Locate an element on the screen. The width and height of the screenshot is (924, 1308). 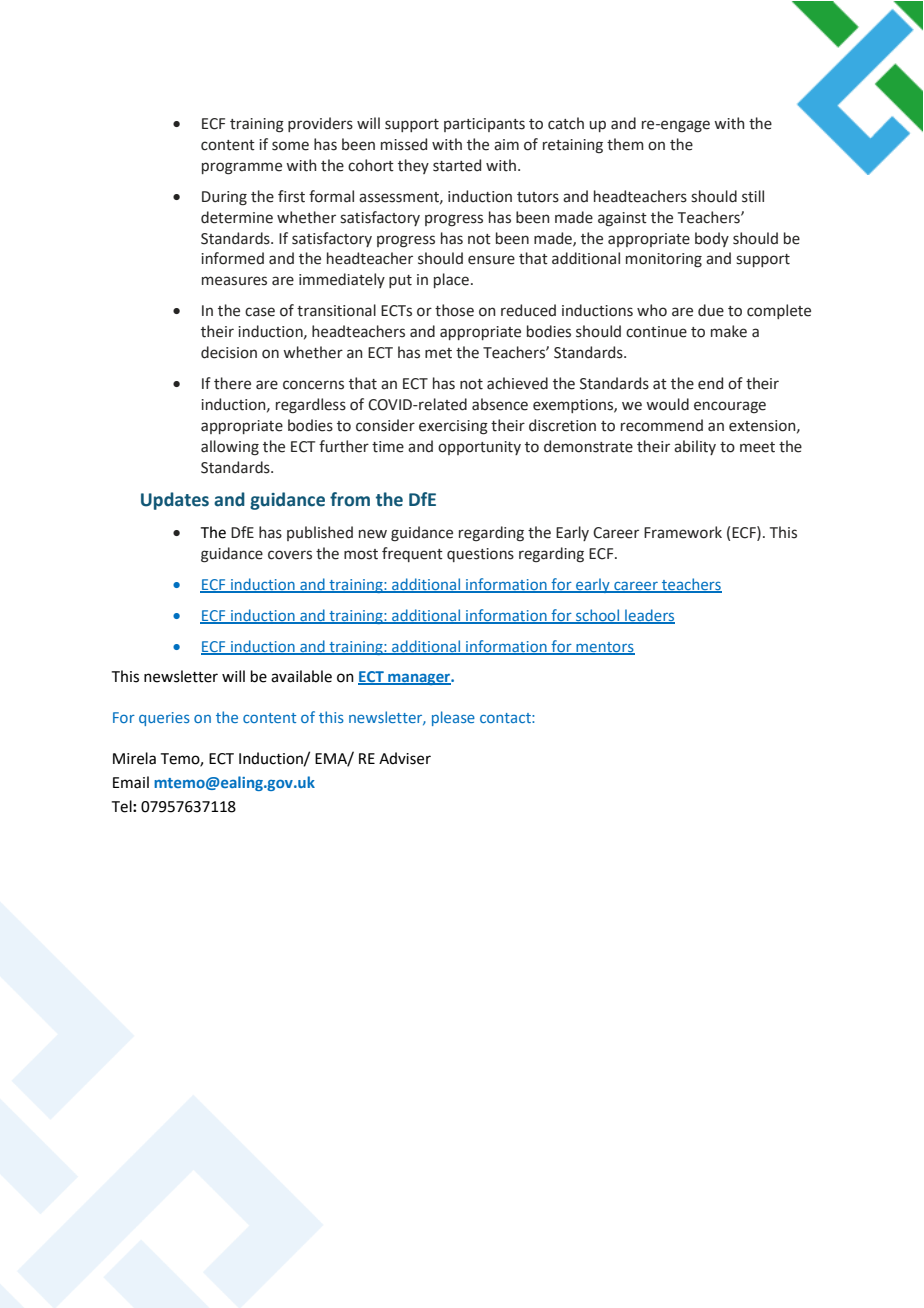
questions is located at coordinates (480, 555).
